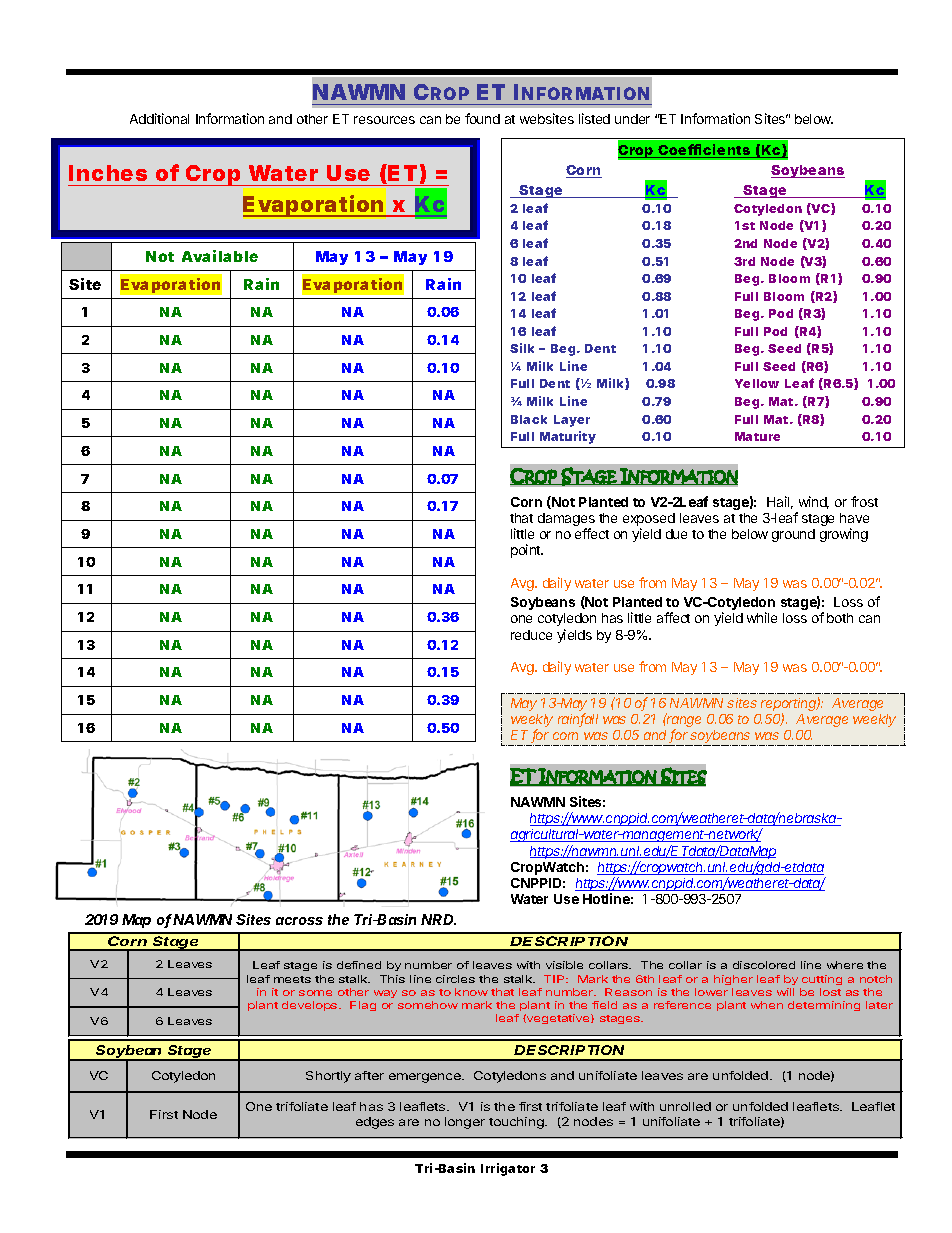 This image has height=1233, width=952. What do you see at coordinates (299, 921) in the image?
I see `across` at bounding box center [299, 921].
